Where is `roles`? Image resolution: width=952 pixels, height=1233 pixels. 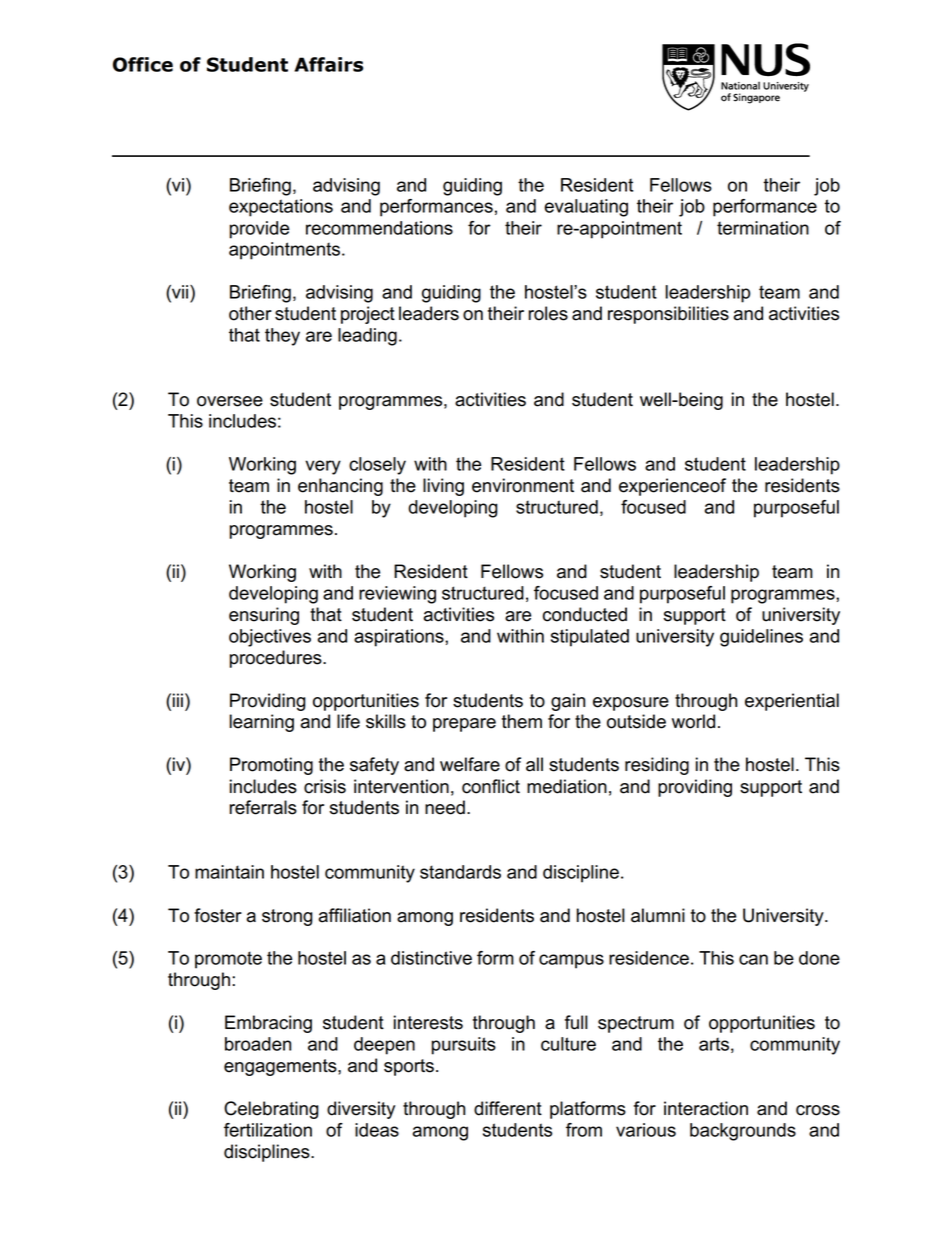
roles is located at coordinates (548, 313).
